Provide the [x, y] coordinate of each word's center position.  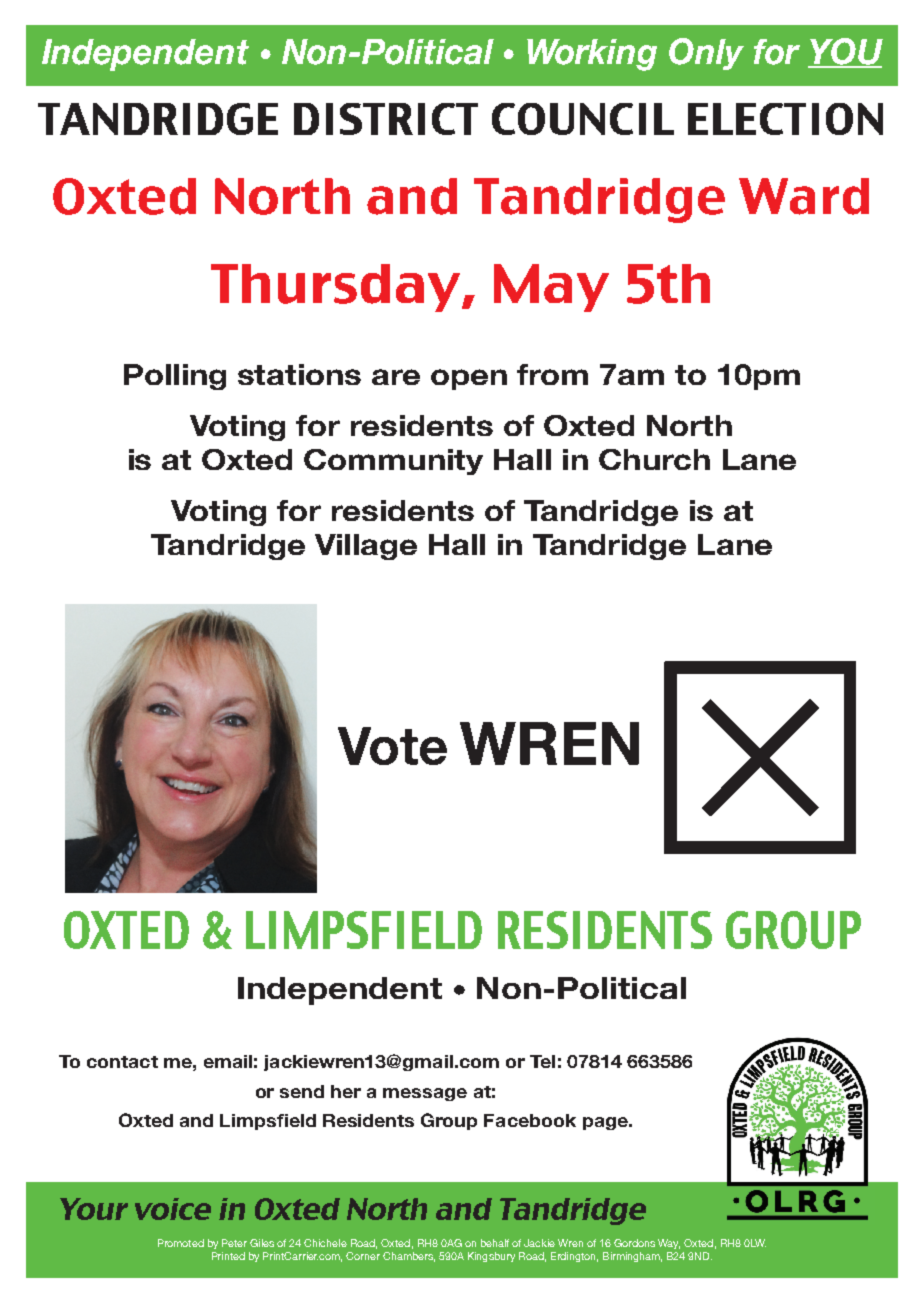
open [469, 379]
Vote [392, 746]
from [552, 374]
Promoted [181, 1243]
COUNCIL [583, 119]
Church [654, 459]
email [228, 1061]
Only [706, 54]
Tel [542, 1061]
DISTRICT [386, 119]
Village [366, 547]
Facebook [530, 1120]
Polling [175, 377]
